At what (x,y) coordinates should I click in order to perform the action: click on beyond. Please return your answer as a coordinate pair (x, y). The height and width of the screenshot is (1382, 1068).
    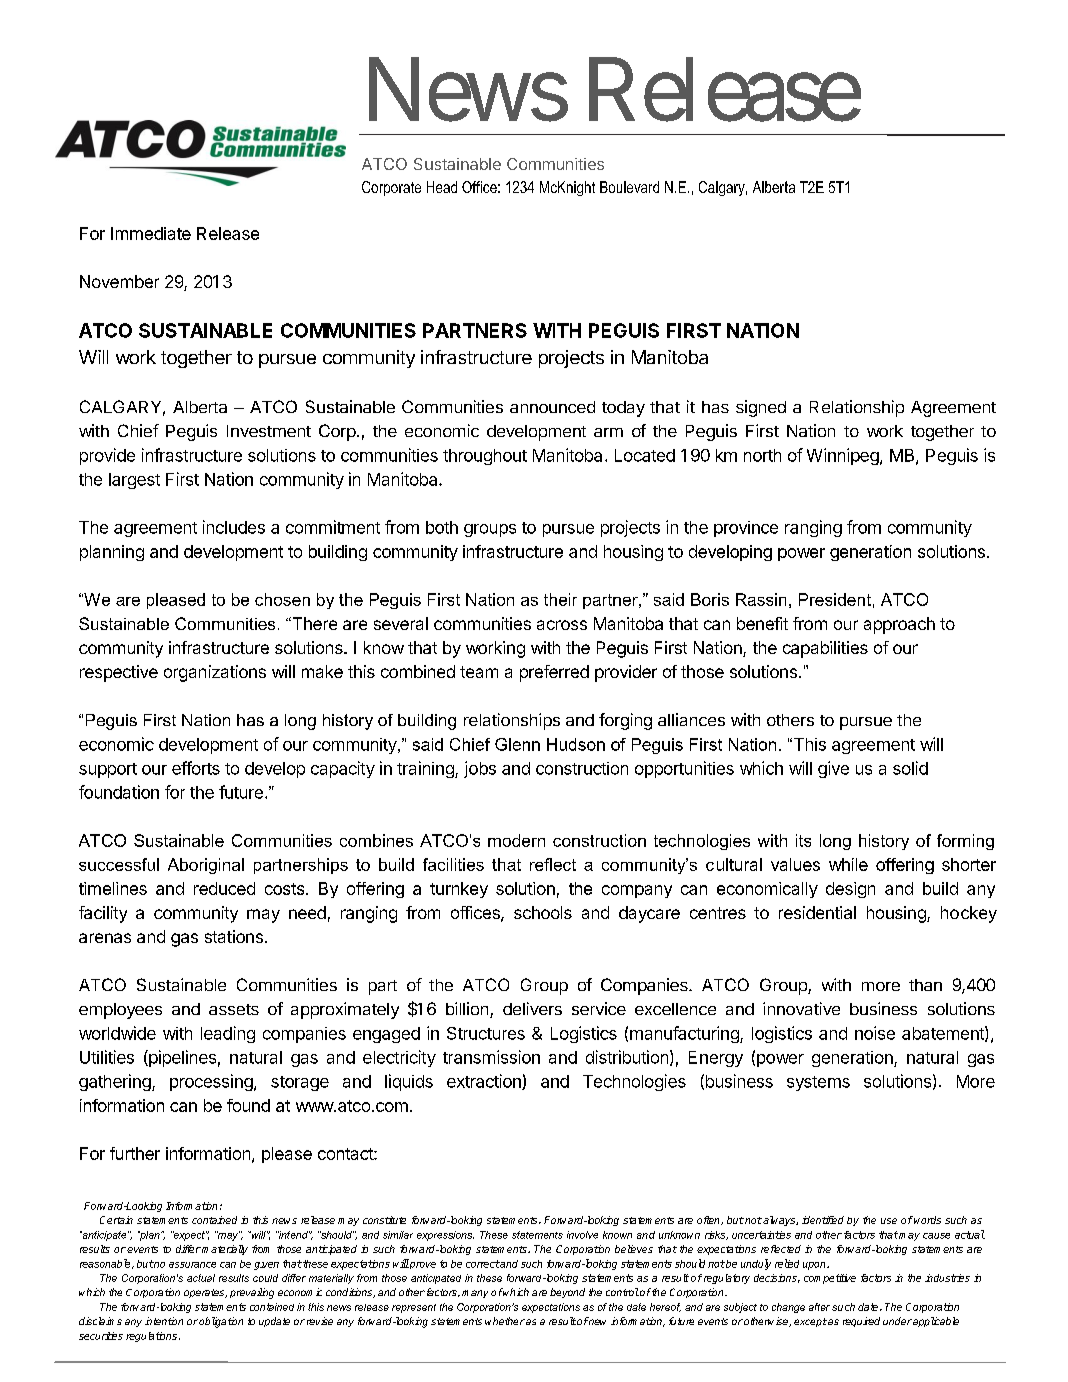
    Looking at the image, I should click on (567, 1293).
